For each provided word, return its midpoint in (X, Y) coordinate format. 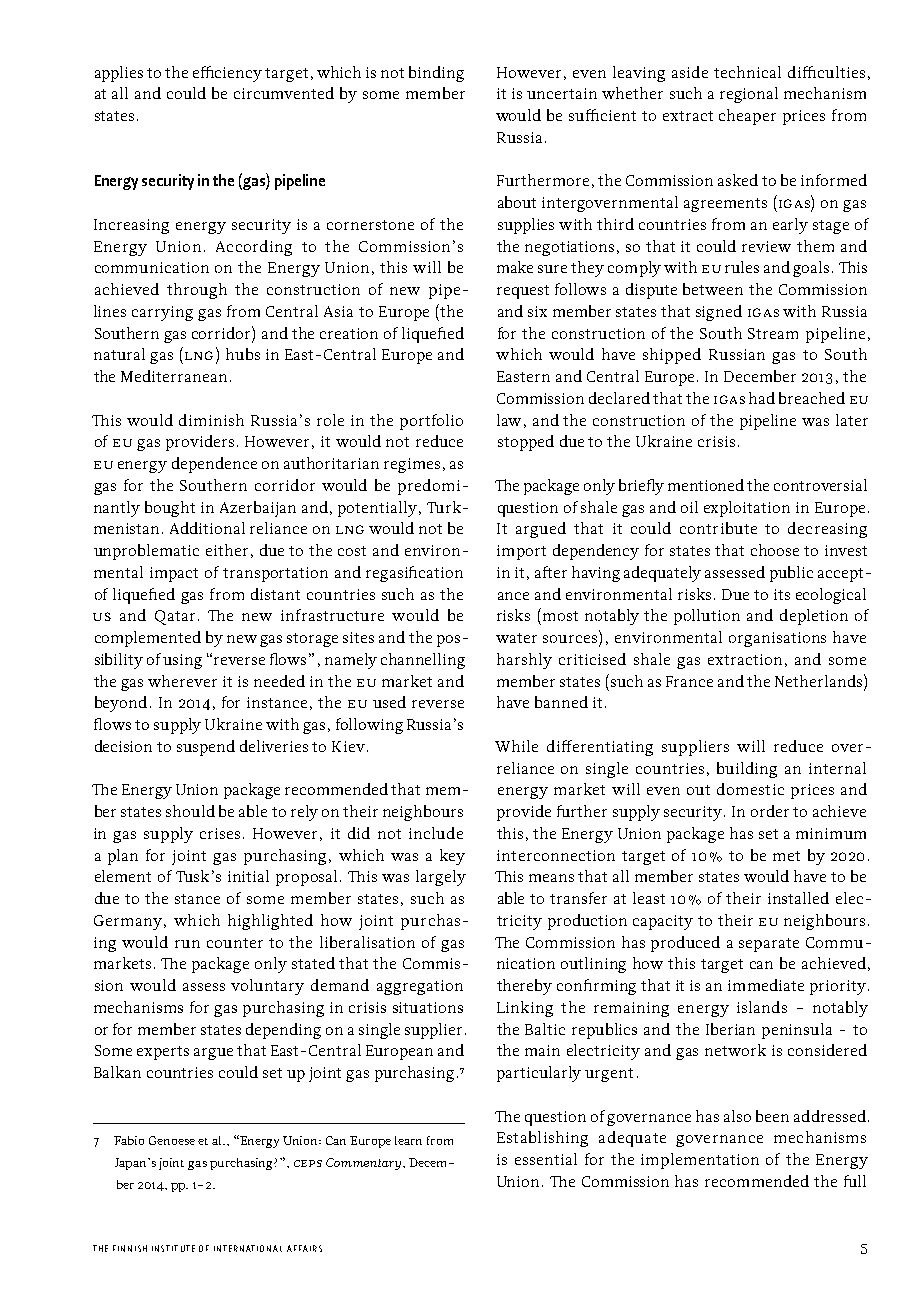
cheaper (747, 117)
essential (546, 1159)
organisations (777, 639)
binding (436, 74)
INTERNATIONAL (248, 1248)
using (182, 661)
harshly (524, 661)
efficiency (227, 74)
